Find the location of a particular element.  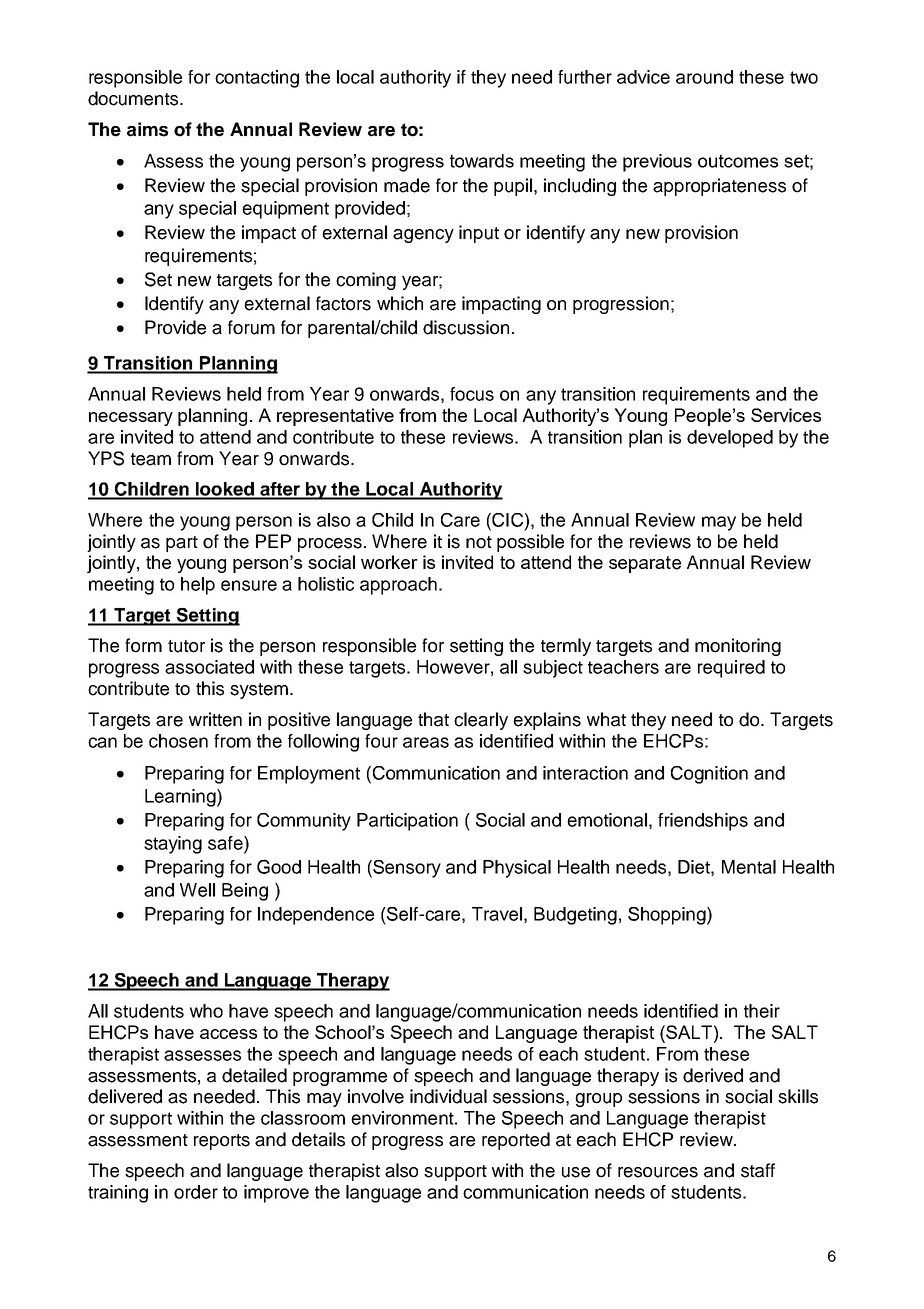

towards is located at coordinates (482, 161).
